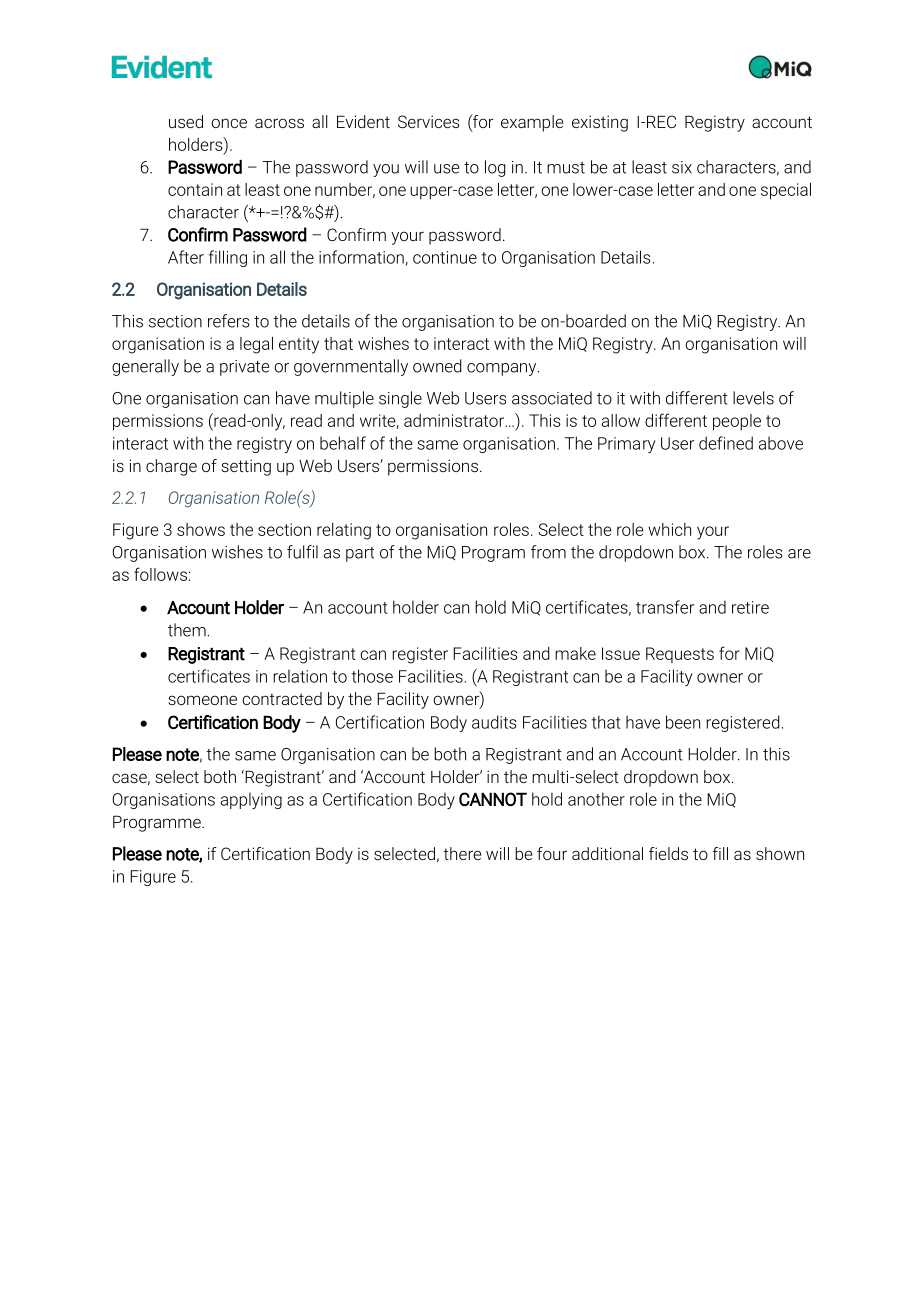 Image resolution: width=924 pixels, height=1308 pixels. What do you see at coordinates (750, 607) in the screenshot?
I see `retire` at bounding box center [750, 607].
